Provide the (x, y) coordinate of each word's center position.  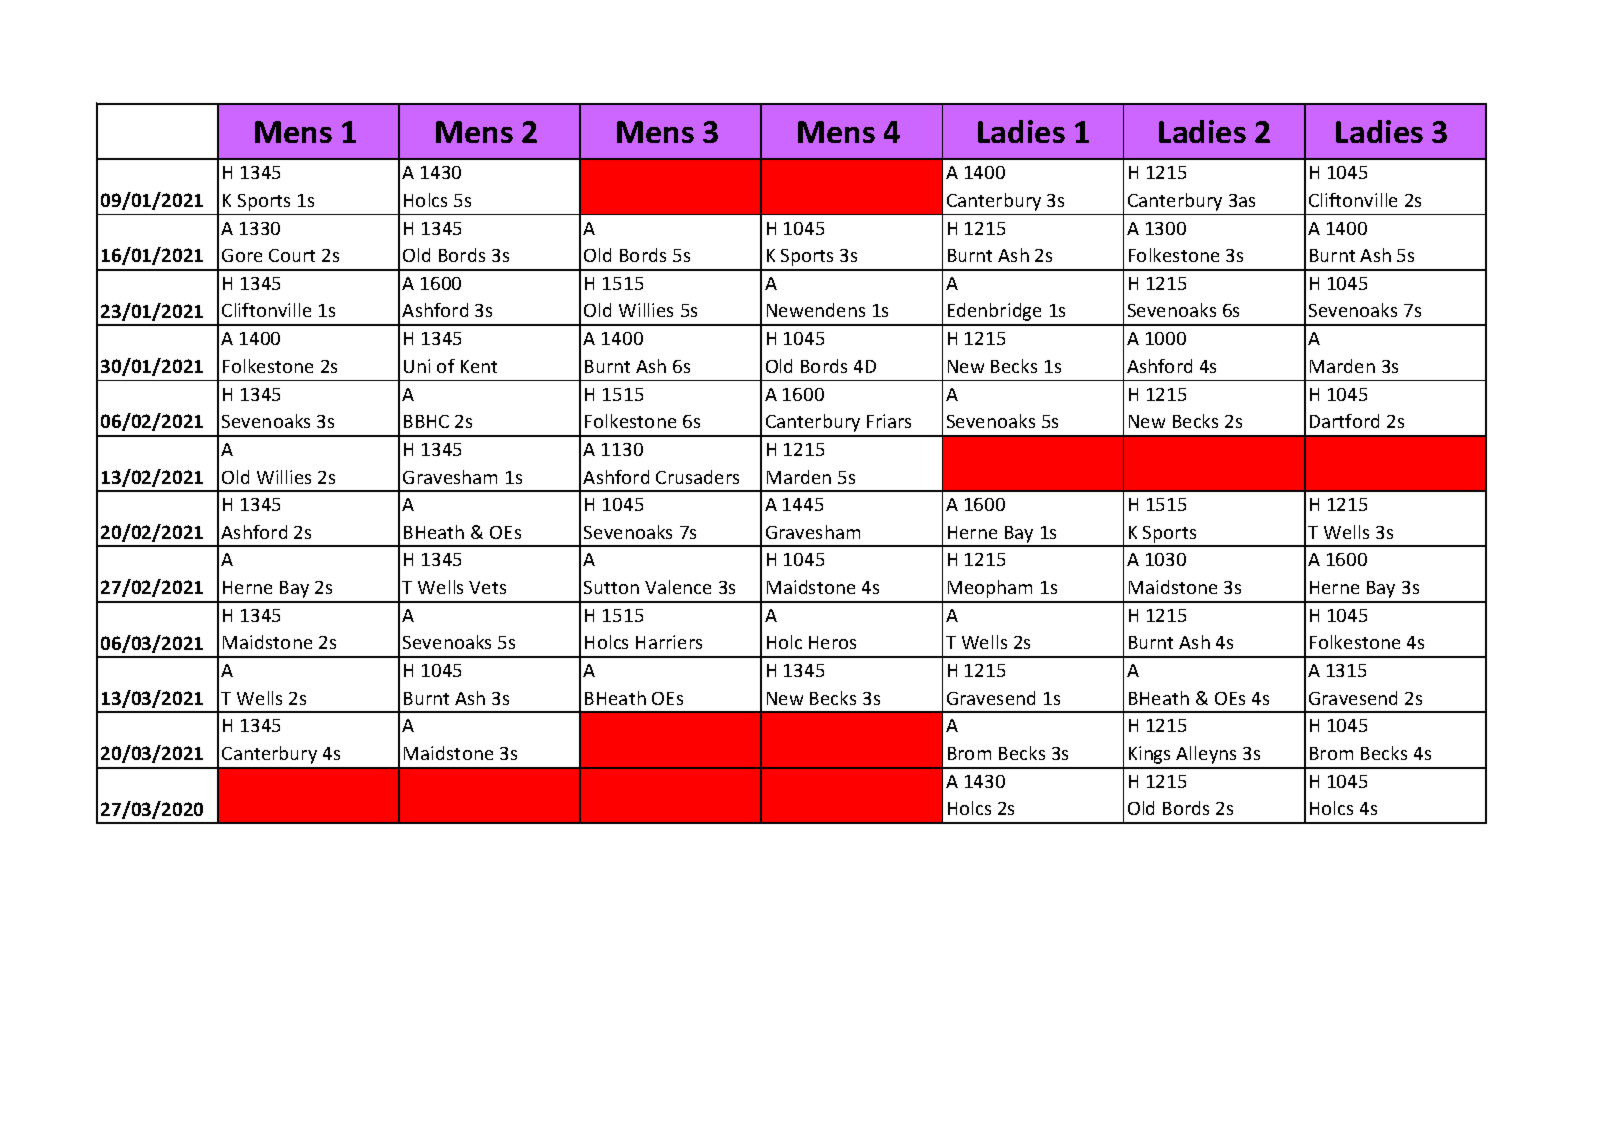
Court (292, 255)
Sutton (611, 587)
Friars (889, 421)
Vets (487, 587)
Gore (242, 255)
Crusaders (697, 477)
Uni (417, 366)
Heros (832, 642)
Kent (479, 366)
